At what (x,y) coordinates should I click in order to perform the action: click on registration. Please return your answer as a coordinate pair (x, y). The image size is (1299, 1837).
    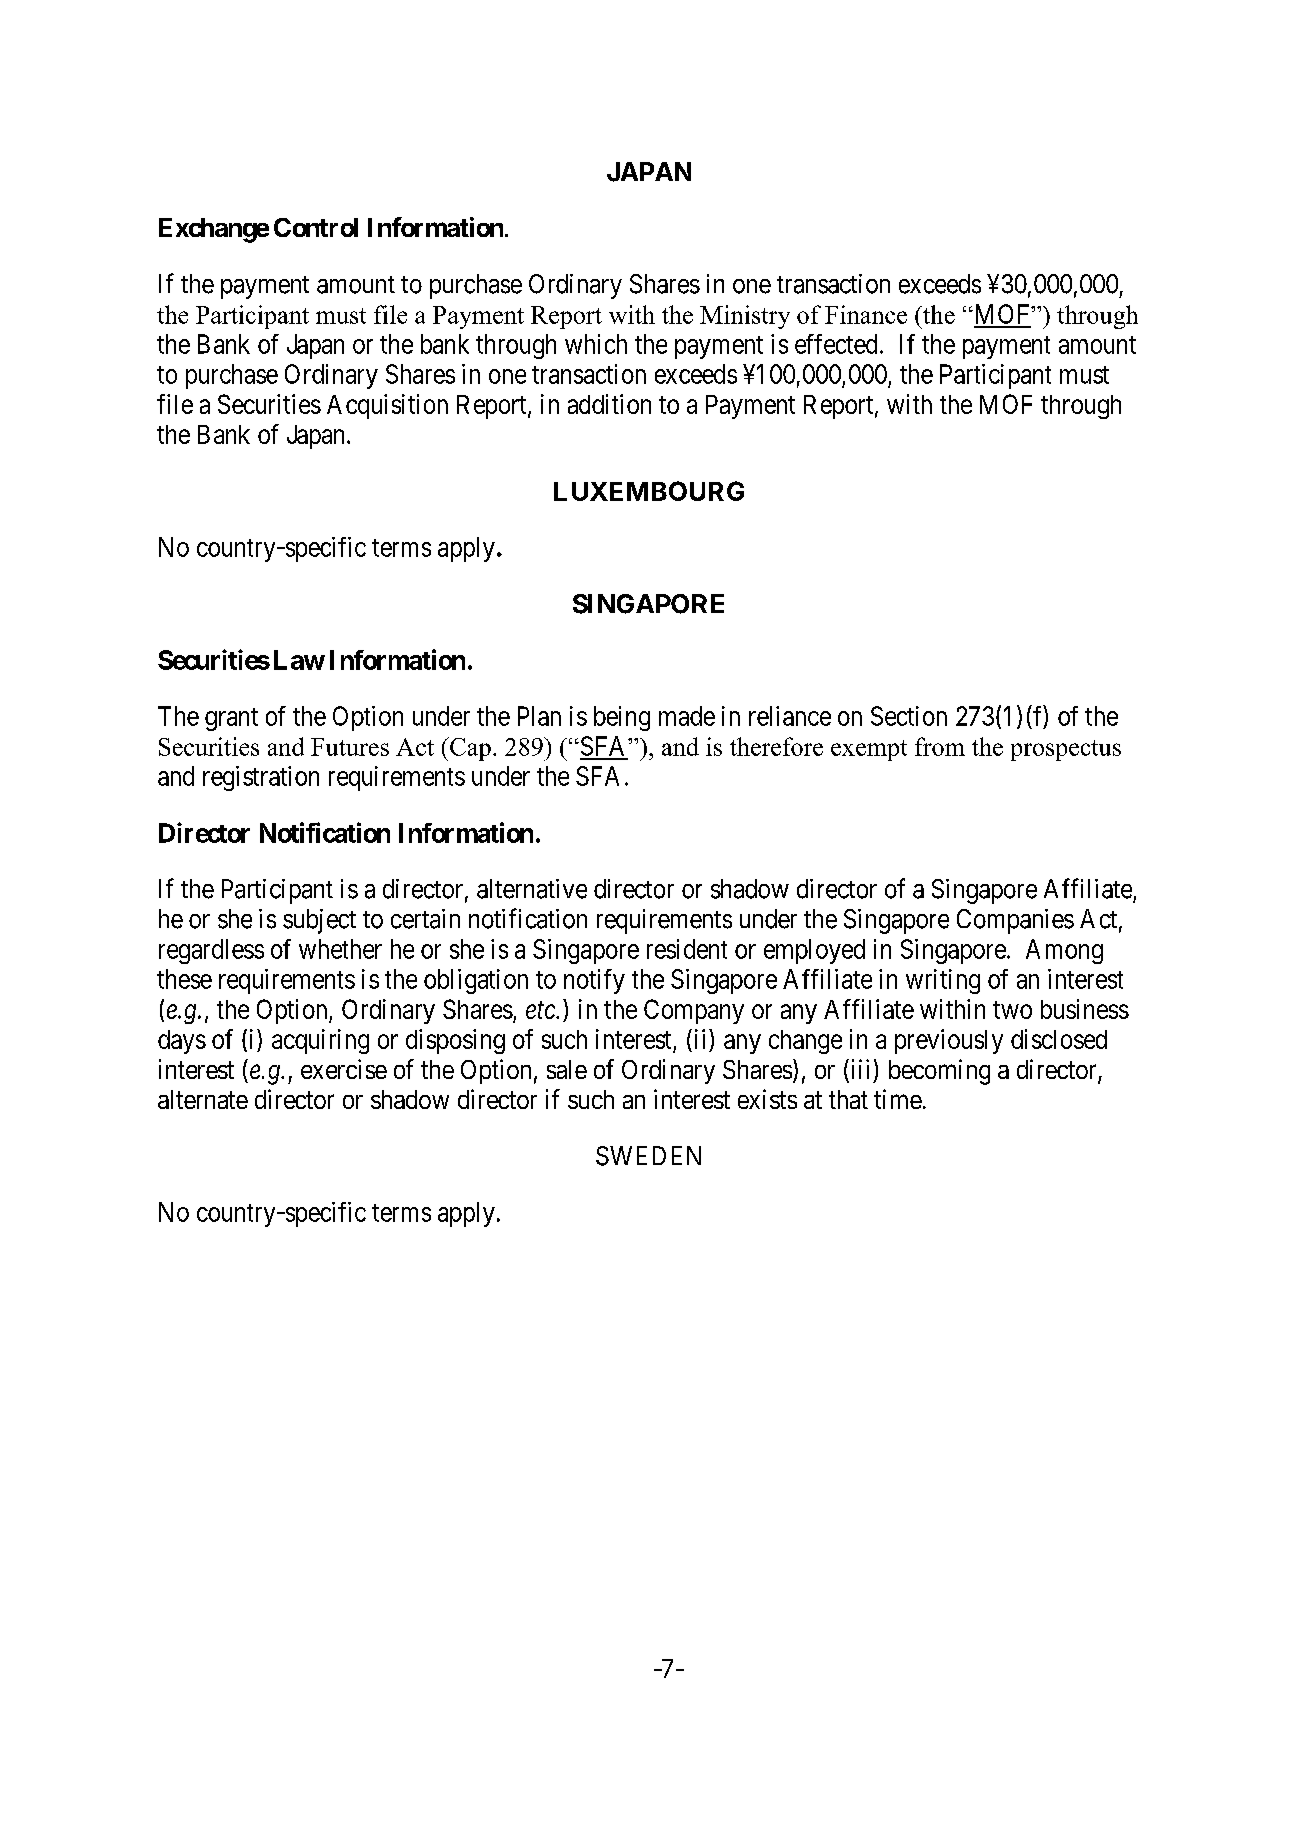
    Looking at the image, I should click on (261, 778).
